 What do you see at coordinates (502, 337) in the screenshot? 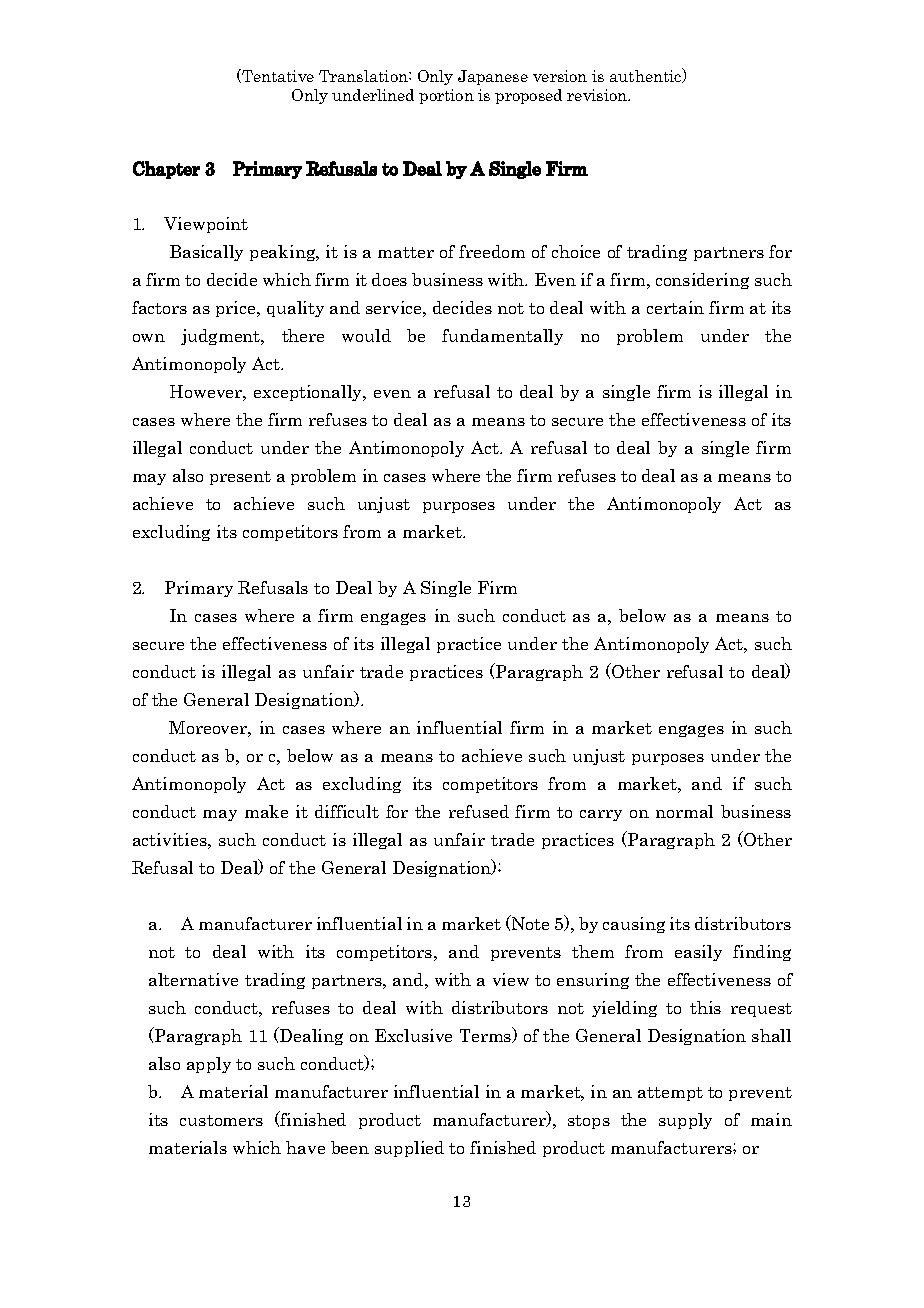
I see `fundamentally` at bounding box center [502, 337].
